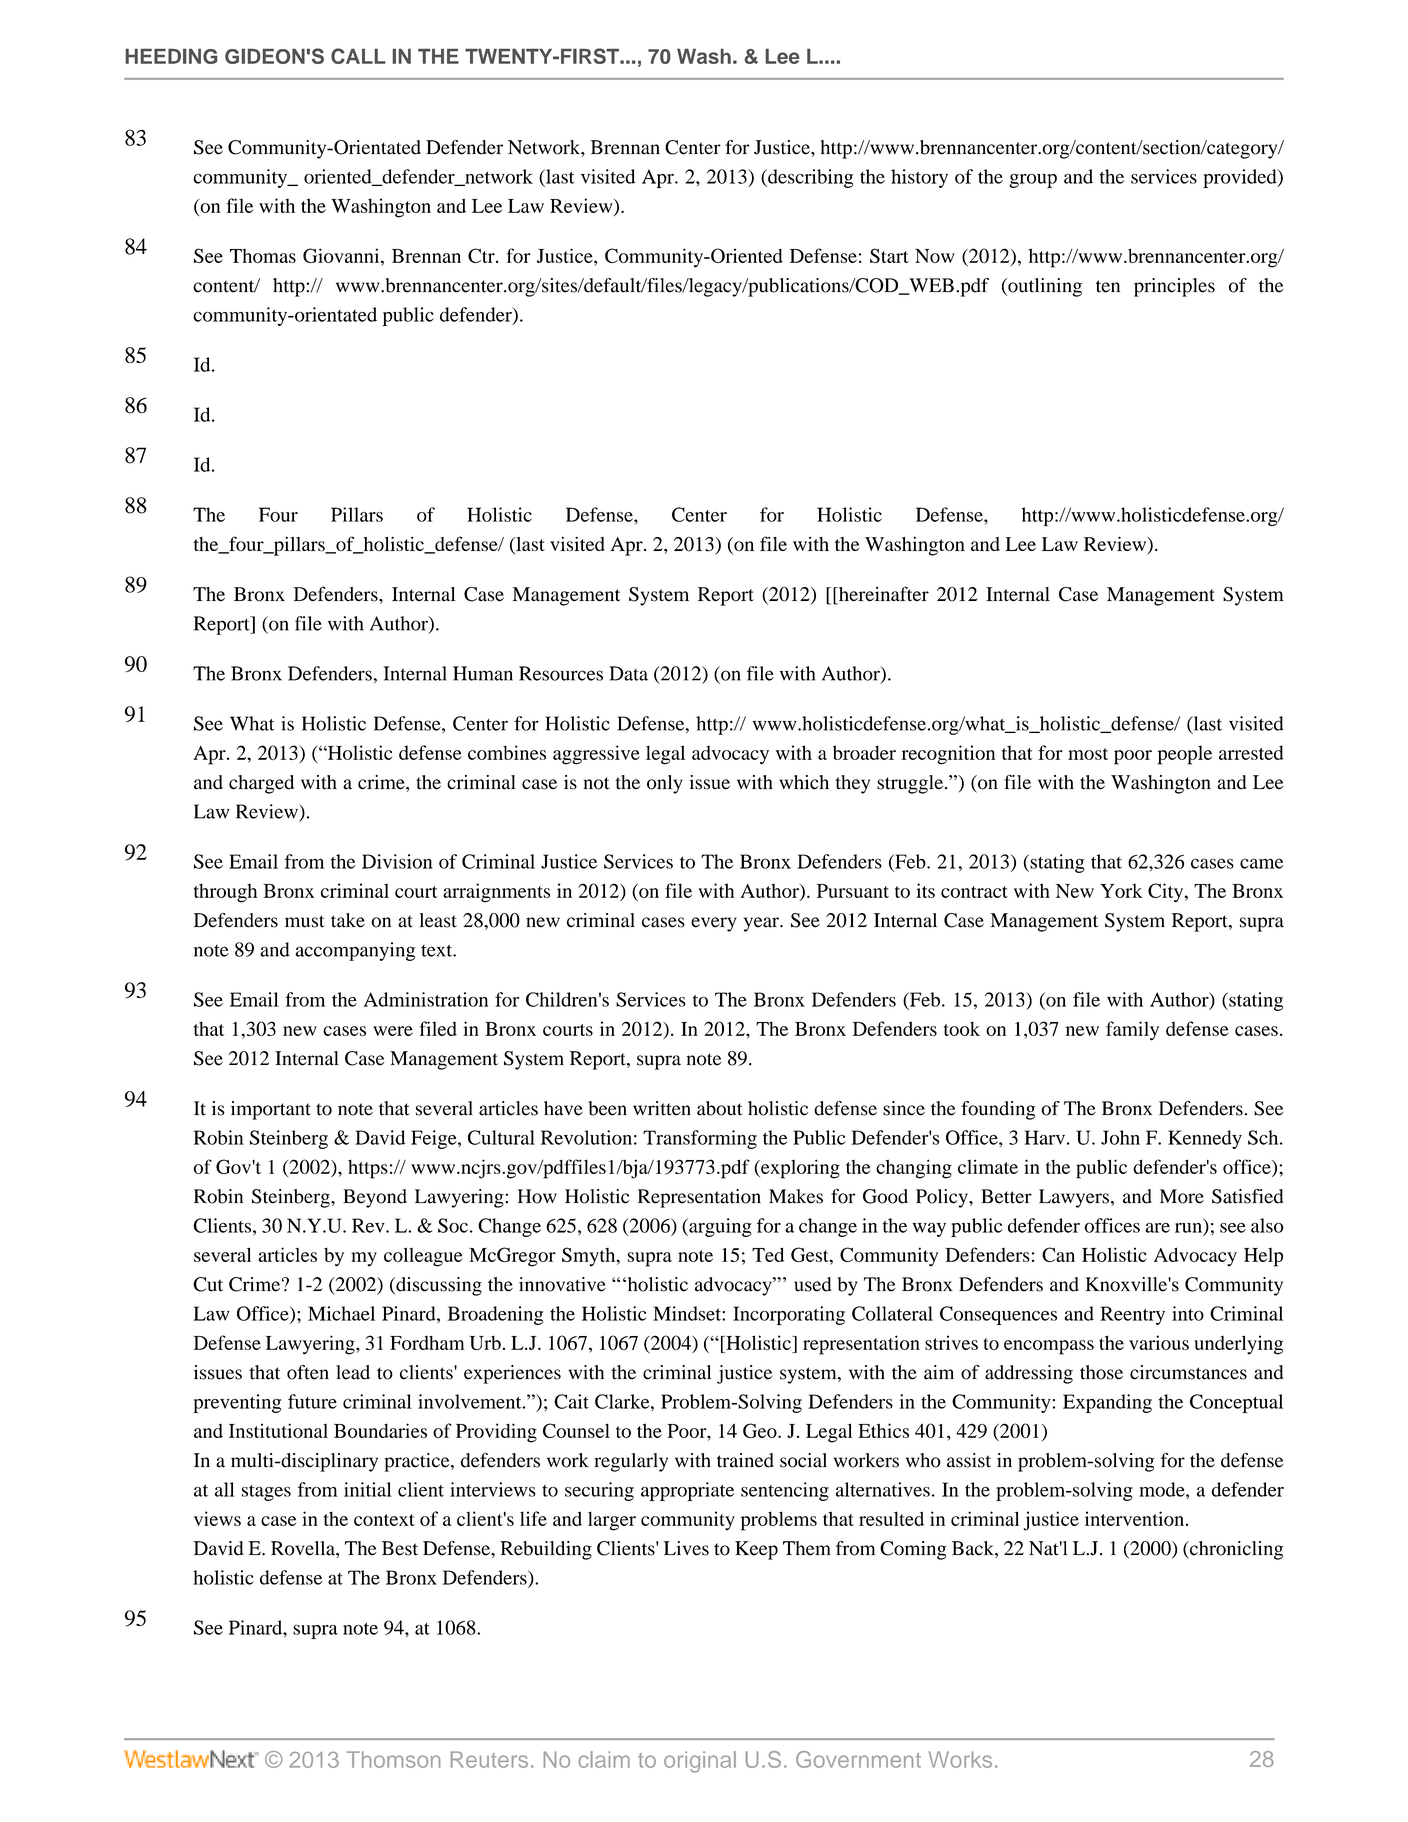 This document has width=1408, height=1822. I want to click on Beyond, so click(375, 1198).
